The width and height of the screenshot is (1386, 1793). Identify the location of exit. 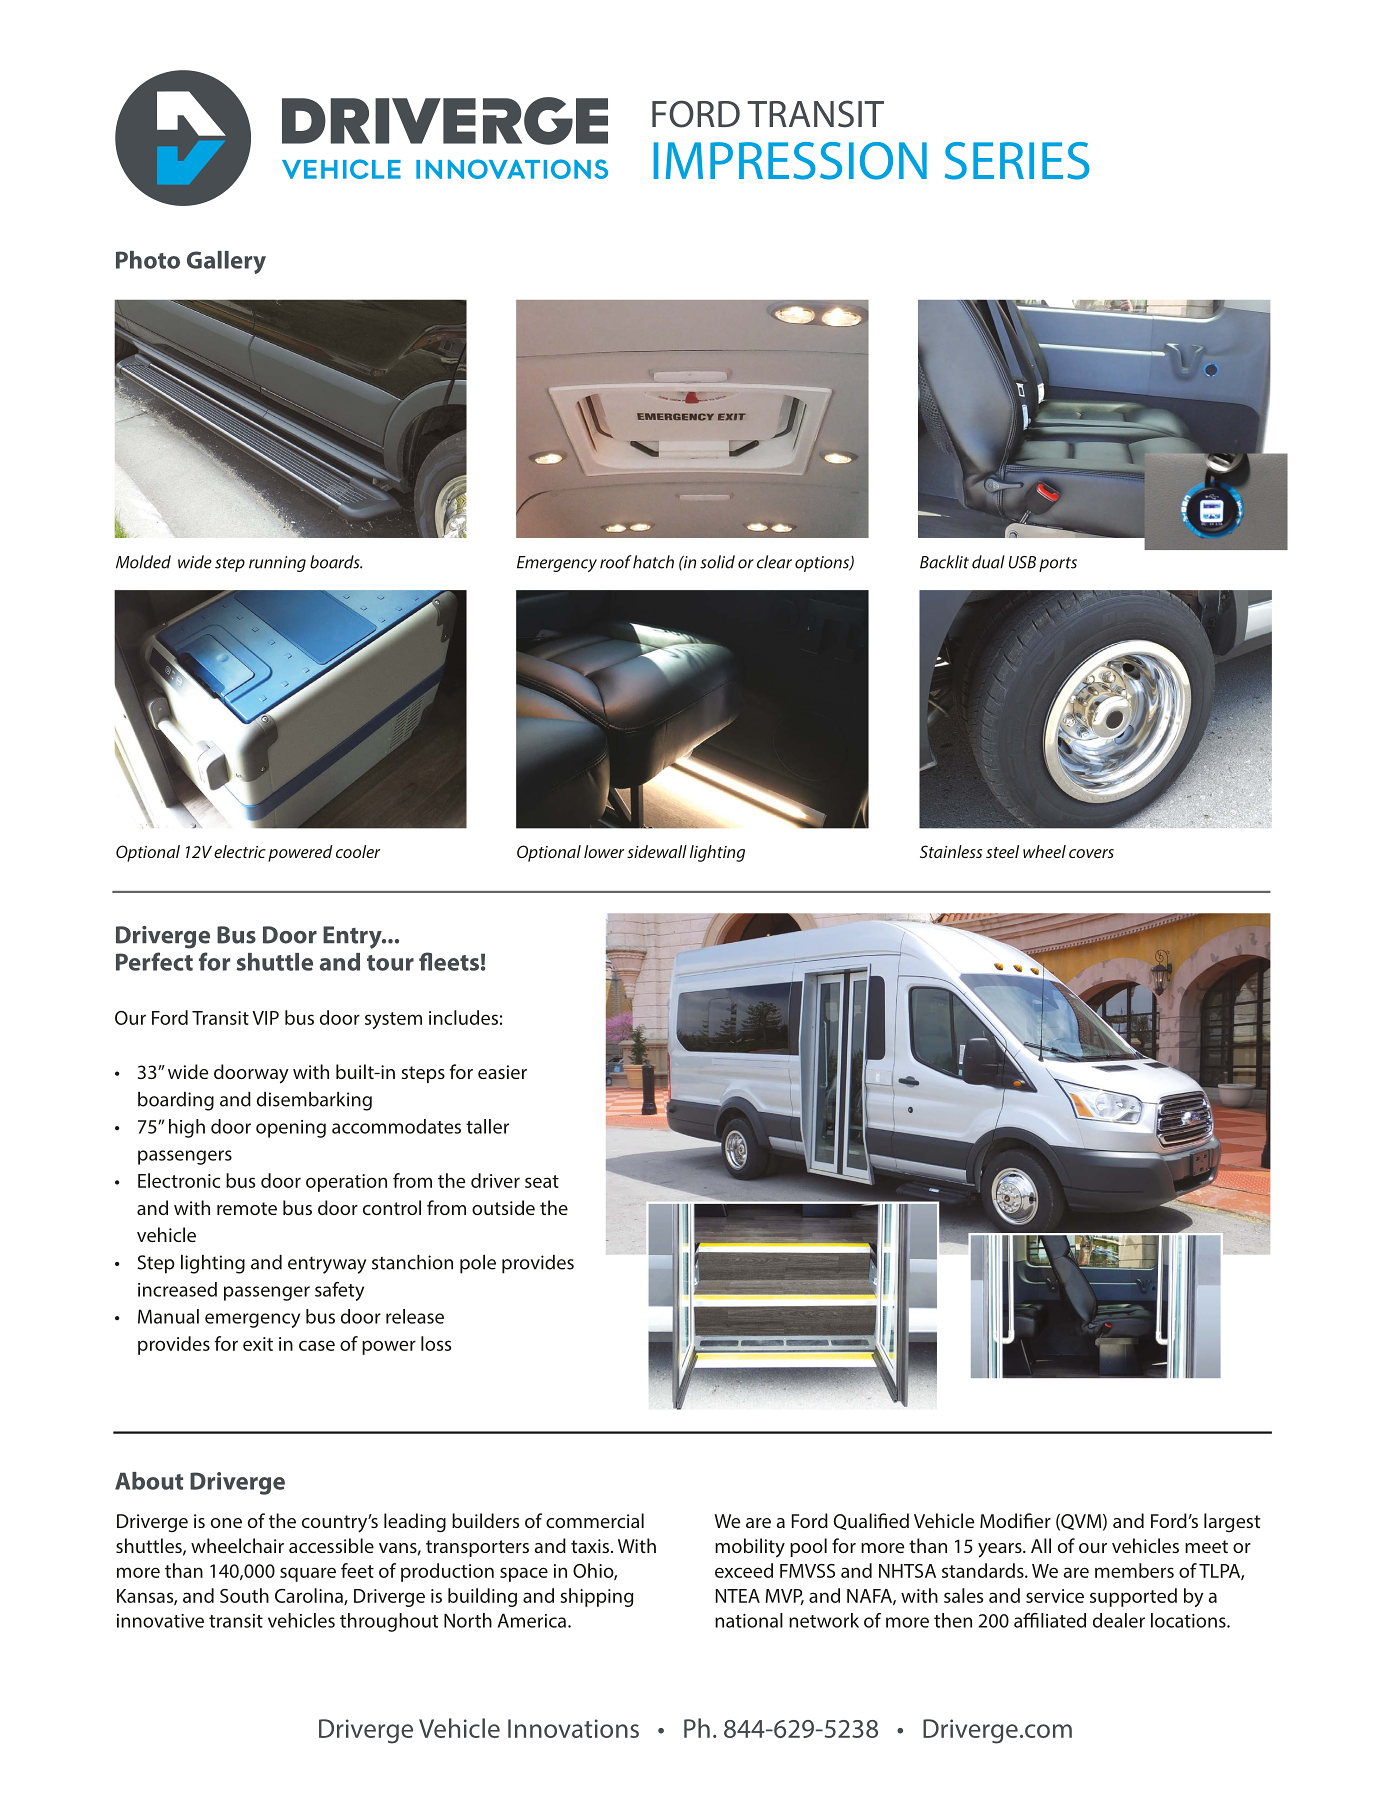
(258, 1344).
